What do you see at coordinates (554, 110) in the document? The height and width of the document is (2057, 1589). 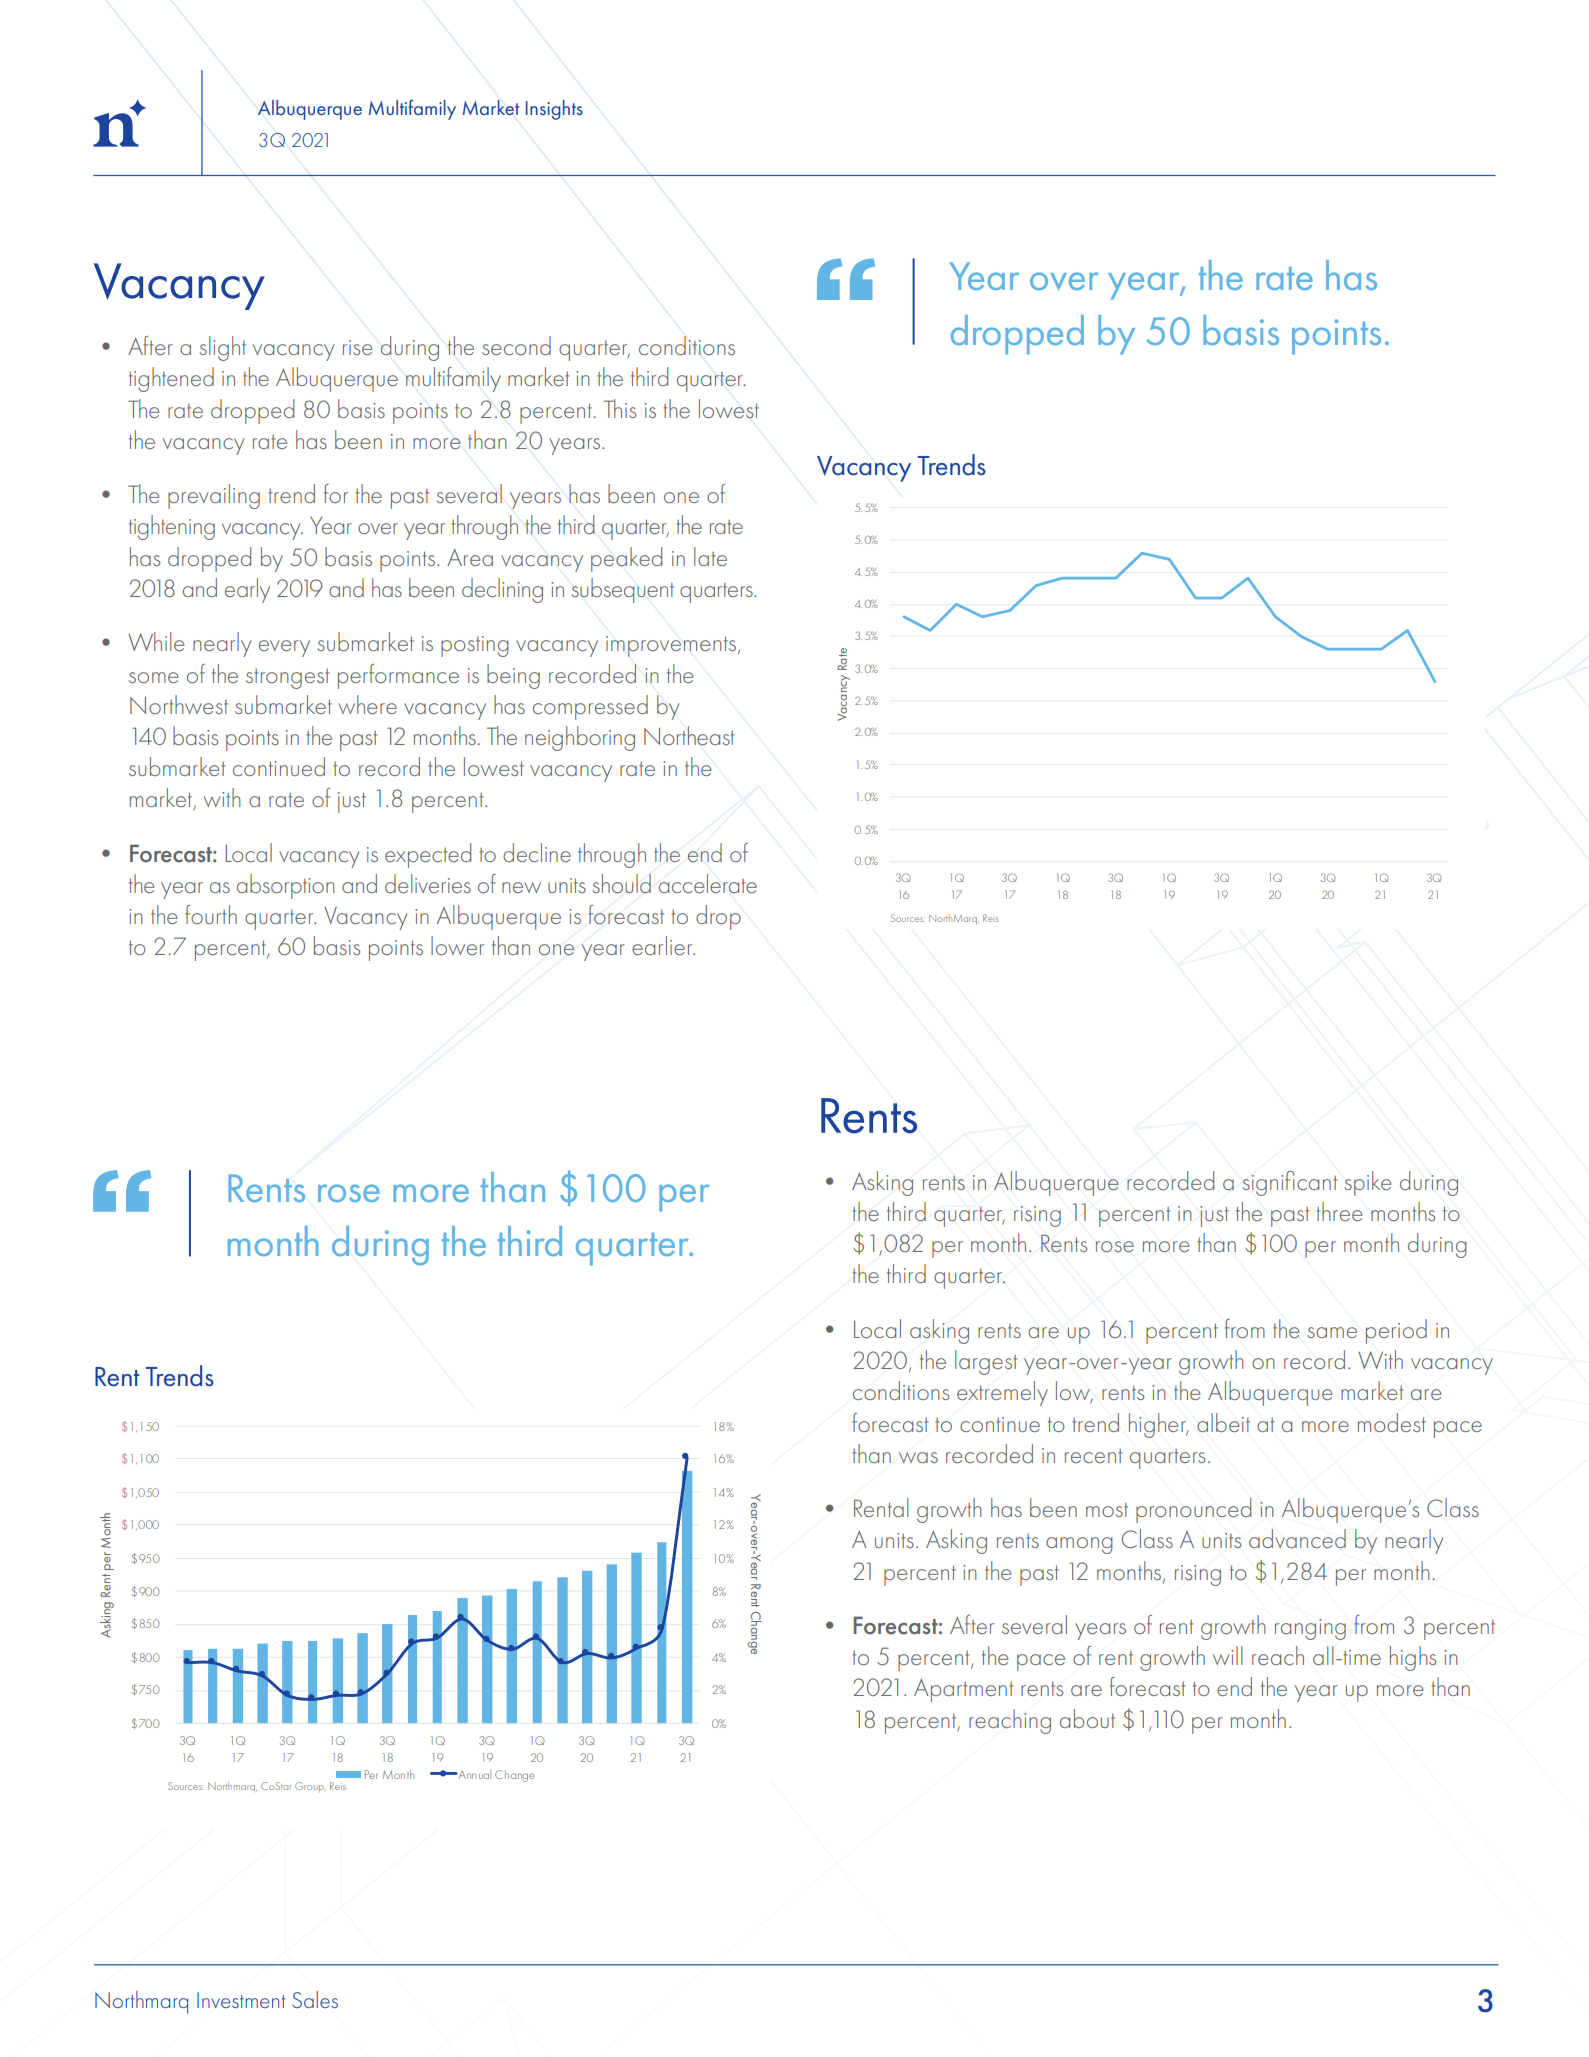 I see `Insights` at bounding box center [554, 110].
